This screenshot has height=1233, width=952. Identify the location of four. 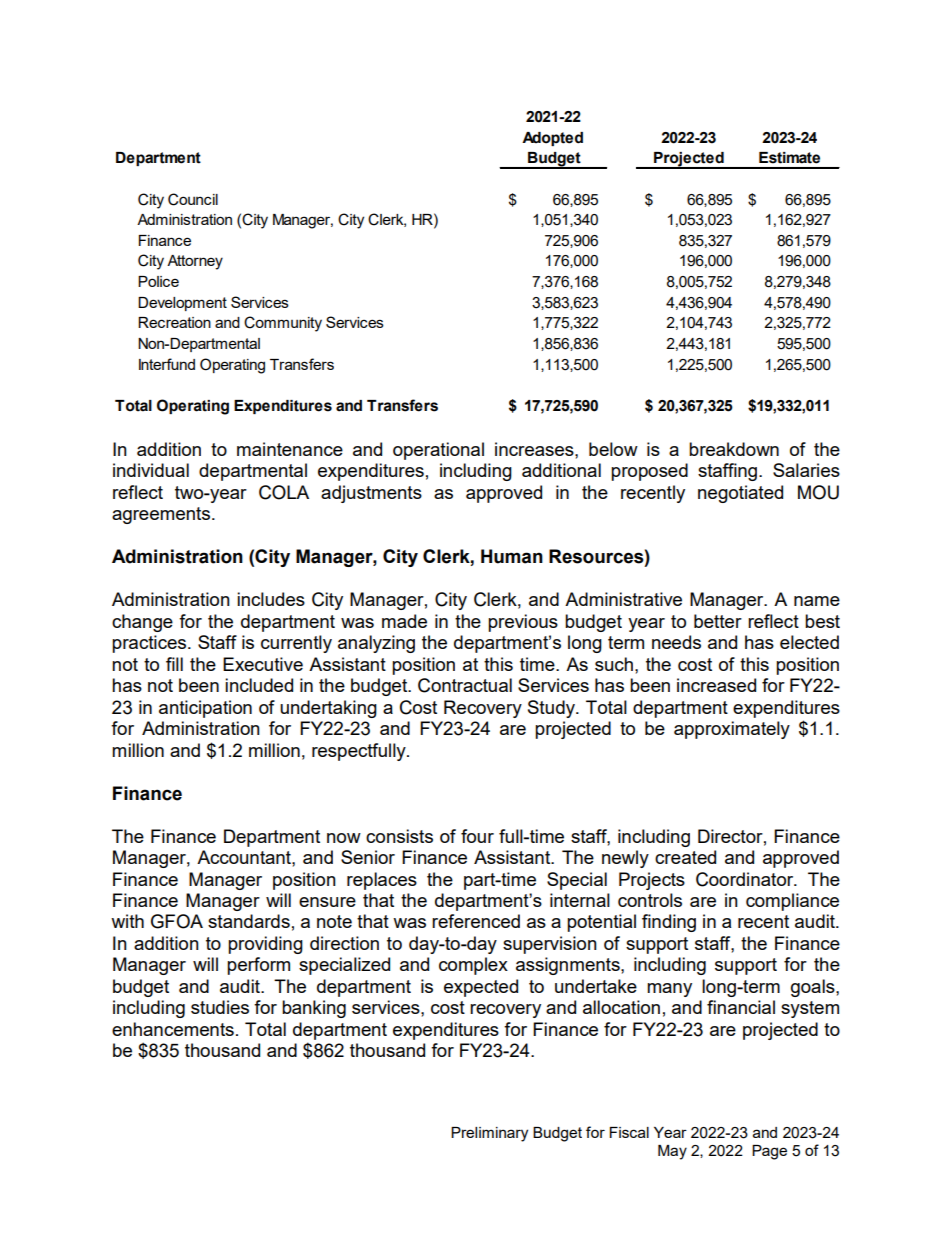
(477, 836).
